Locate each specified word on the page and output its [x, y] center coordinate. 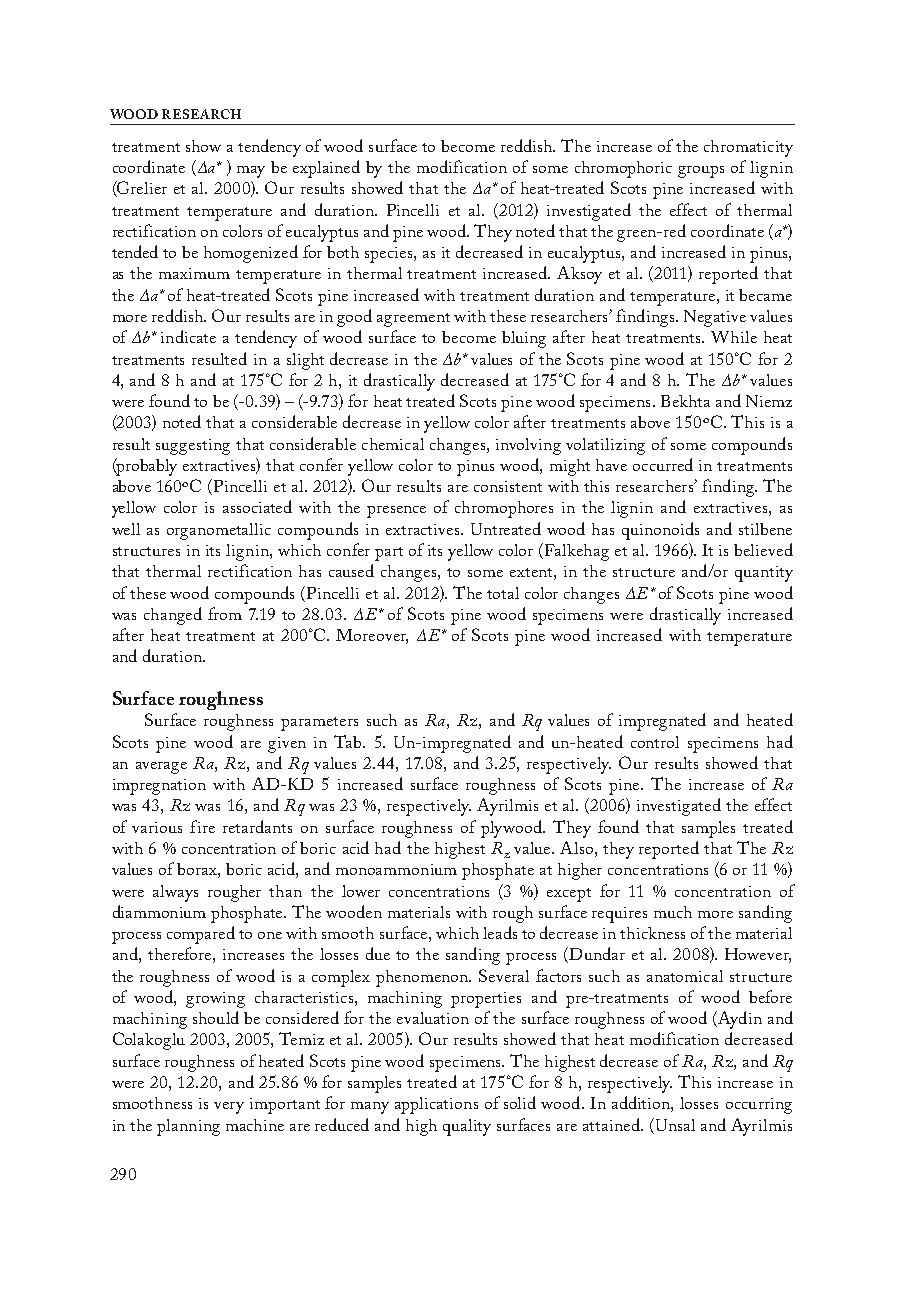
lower [361, 891]
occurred [663, 464]
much [673, 912]
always [175, 893]
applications [436, 1105]
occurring [759, 1106]
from [225, 613]
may [251, 172]
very [229, 1108]
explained [326, 169]
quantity [764, 574]
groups [701, 172]
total [503, 593]
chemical [393, 444]
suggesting [193, 447]
